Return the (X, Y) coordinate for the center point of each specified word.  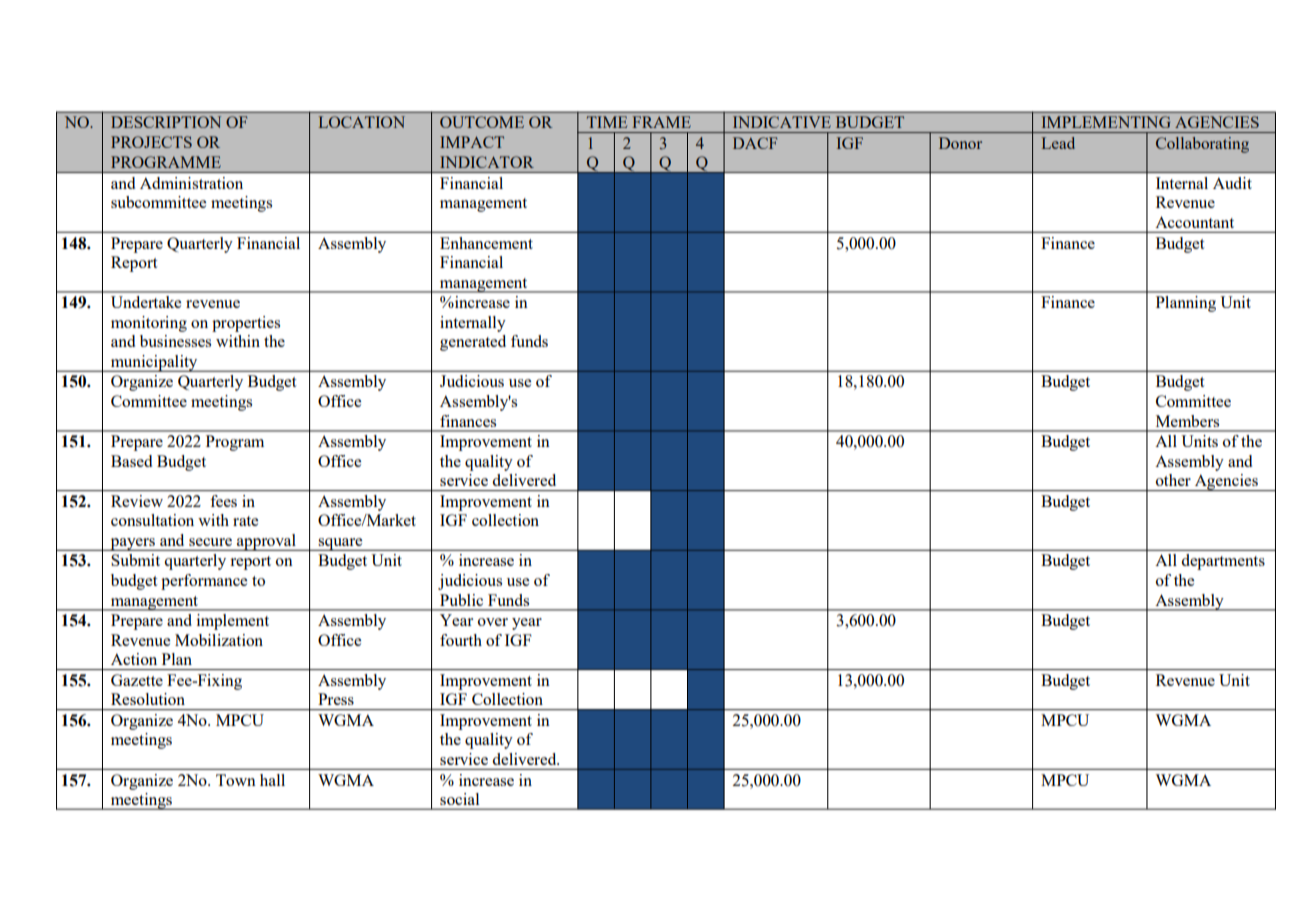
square (340, 544)
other (1173, 480)
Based (131, 461)
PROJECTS (151, 142)
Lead (1058, 143)
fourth (461, 640)
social (459, 799)
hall (272, 780)
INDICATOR (487, 162)
